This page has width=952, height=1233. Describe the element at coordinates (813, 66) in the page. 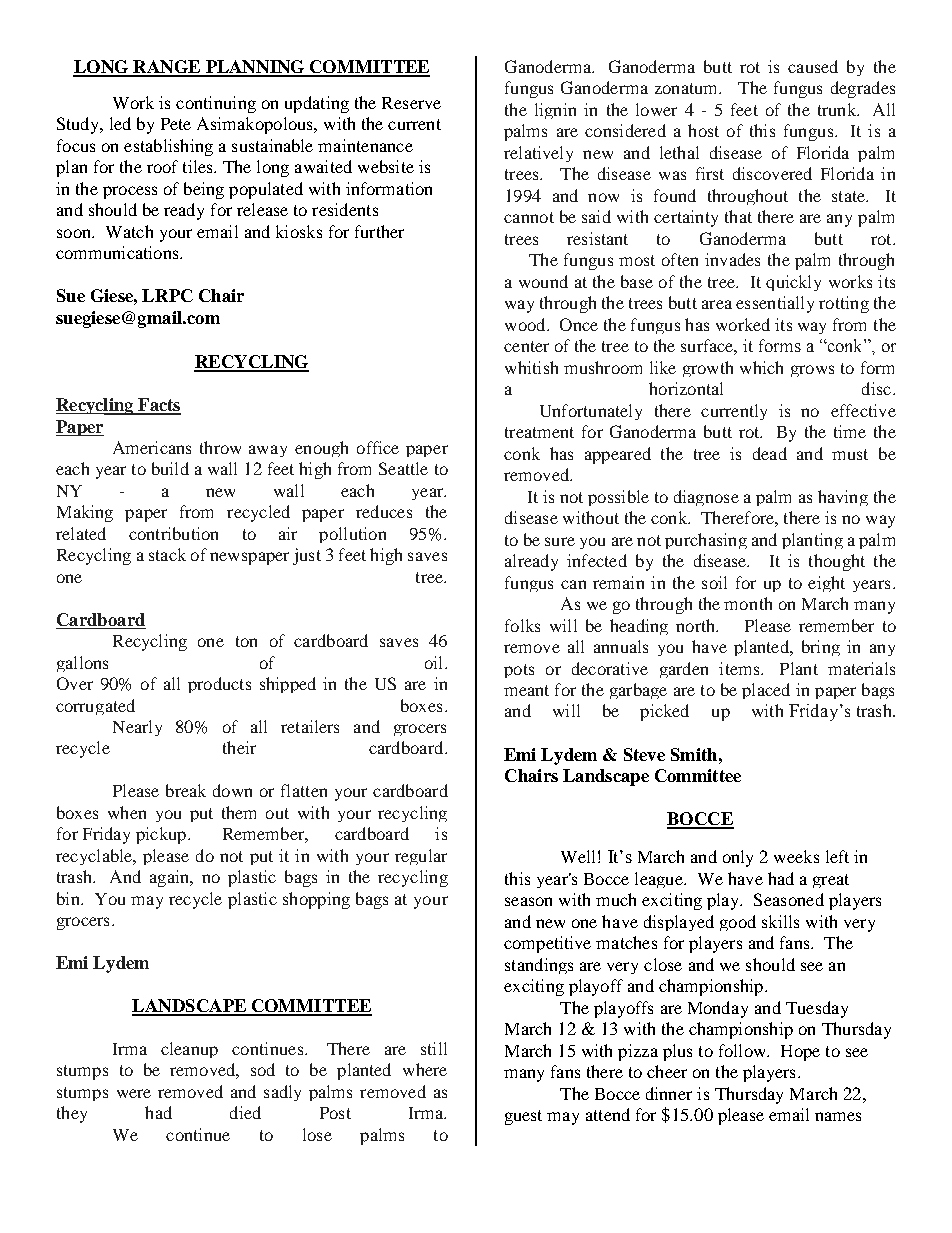

I see `caused` at that location.
